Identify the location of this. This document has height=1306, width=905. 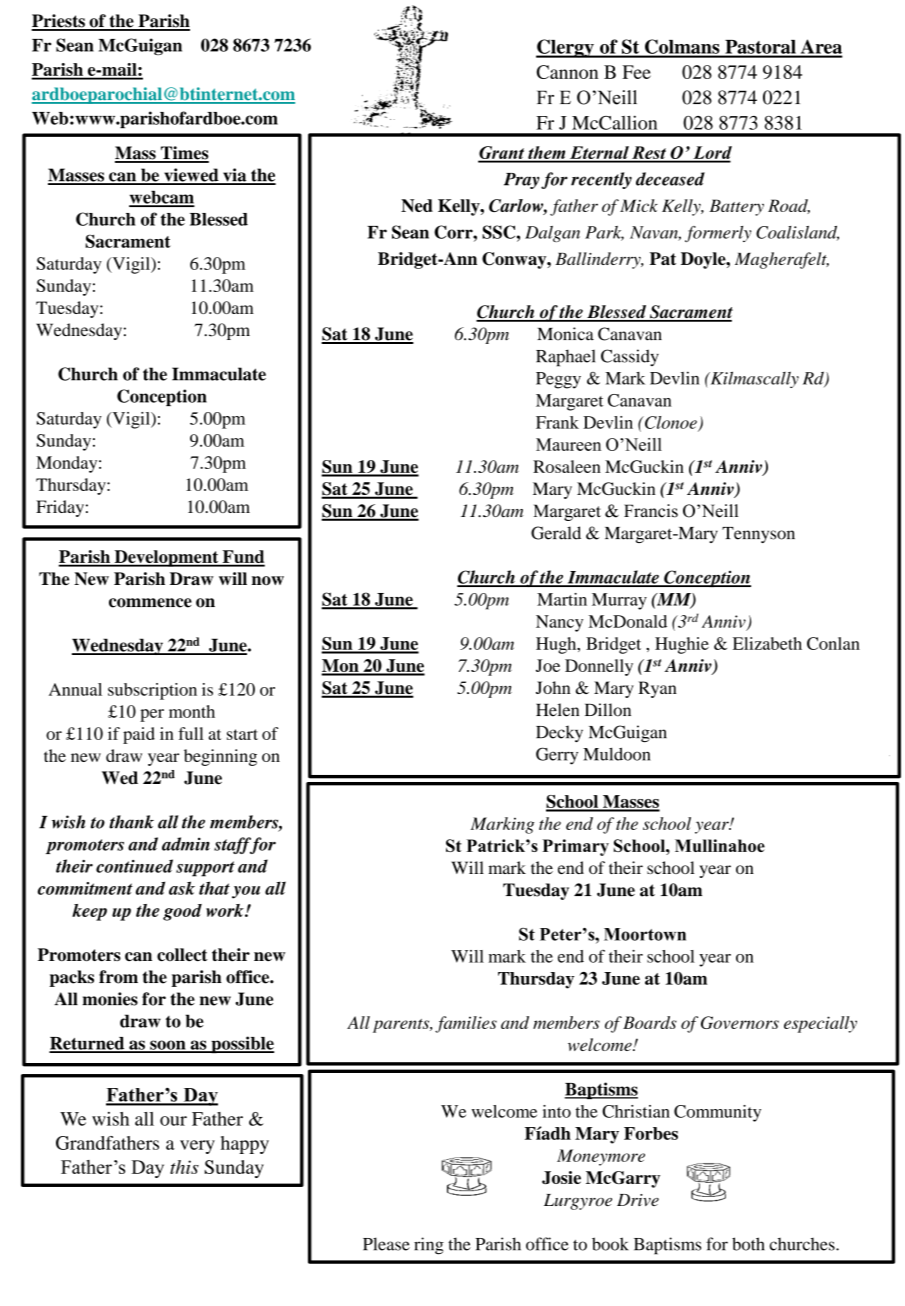
(184, 1167).
